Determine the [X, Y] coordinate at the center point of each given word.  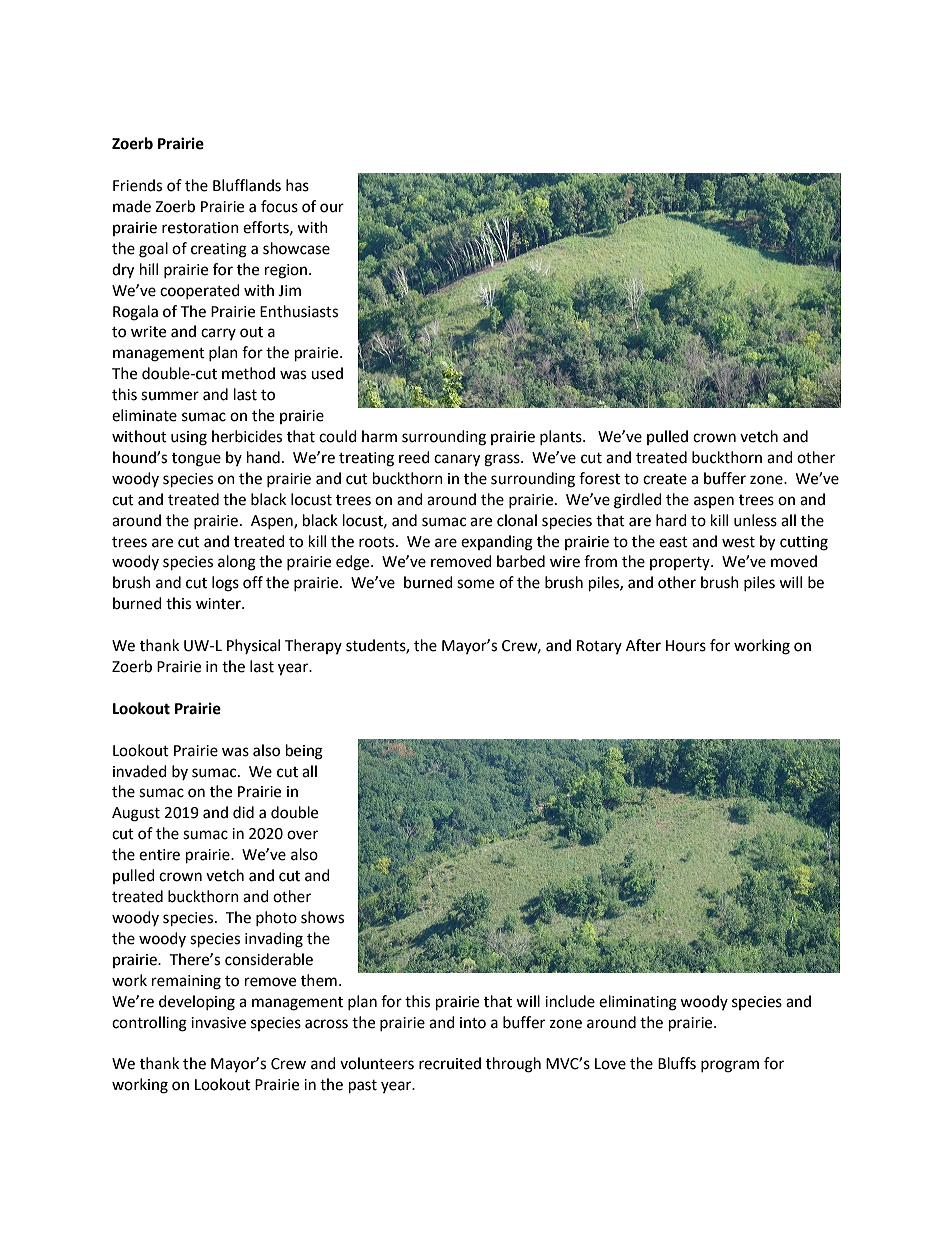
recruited [450, 1063]
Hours [686, 646]
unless [755, 520]
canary [457, 460]
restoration [200, 228]
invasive [218, 1023]
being [304, 752]
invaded [140, 771]
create [665, 479]
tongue [196, 460]
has [297, 185]
